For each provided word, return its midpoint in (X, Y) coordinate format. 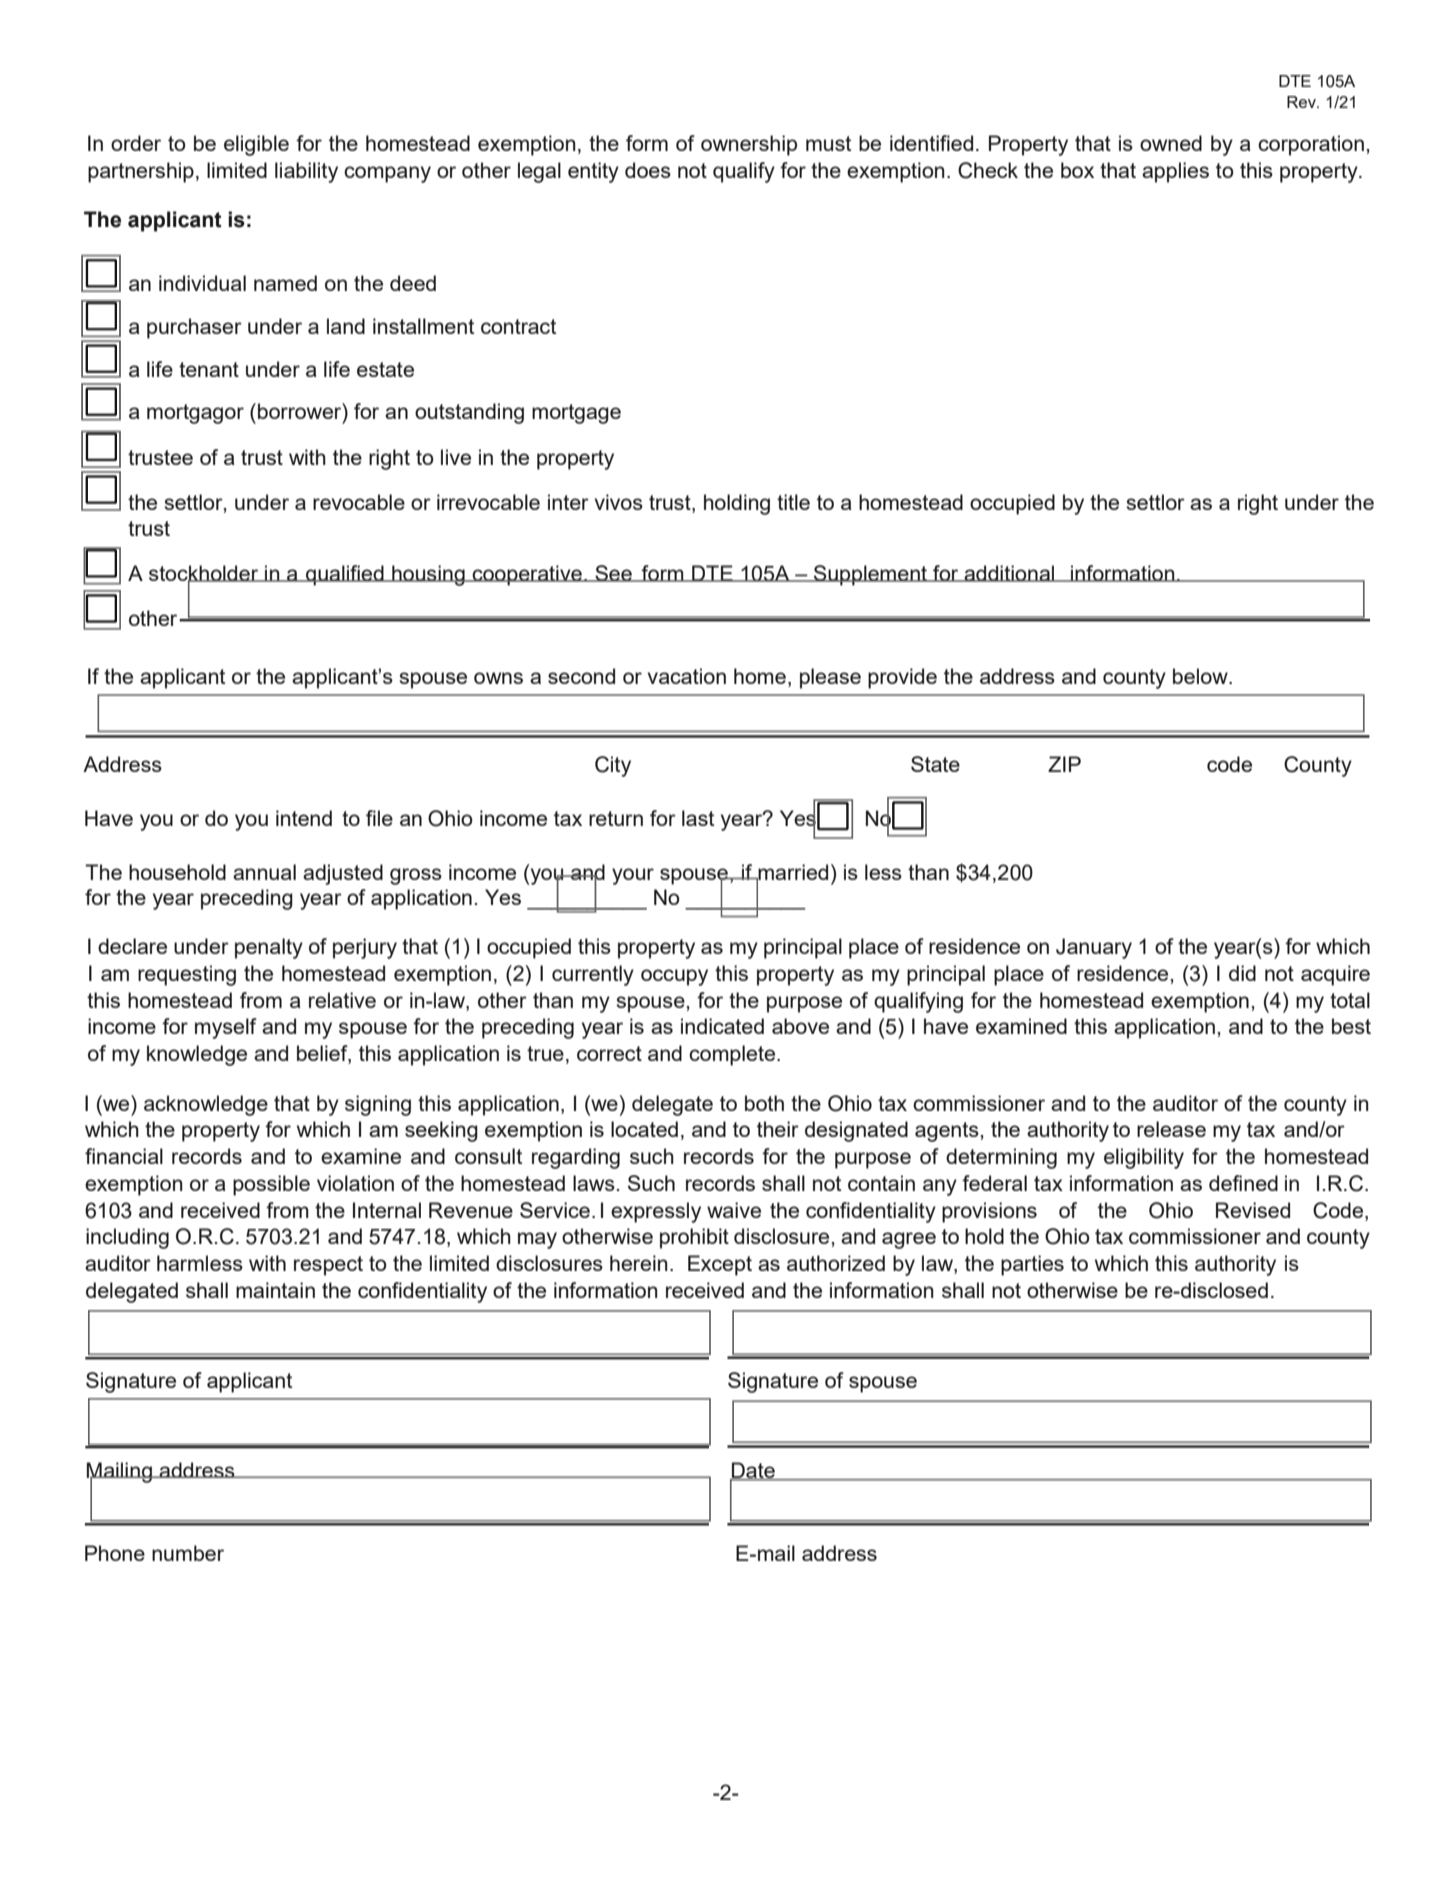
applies (1175, 172)
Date (753, 1471)
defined (1243, 1183)
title (793, 502)
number (188, 1553)
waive (734, 1210)
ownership (749, 145)
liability (306, 172)
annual (264, 872)
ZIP (1064, 764)
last (698, 818)
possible (271, 1185)
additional (1009, 573)
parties (1032, 1265)
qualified (345, 575)
